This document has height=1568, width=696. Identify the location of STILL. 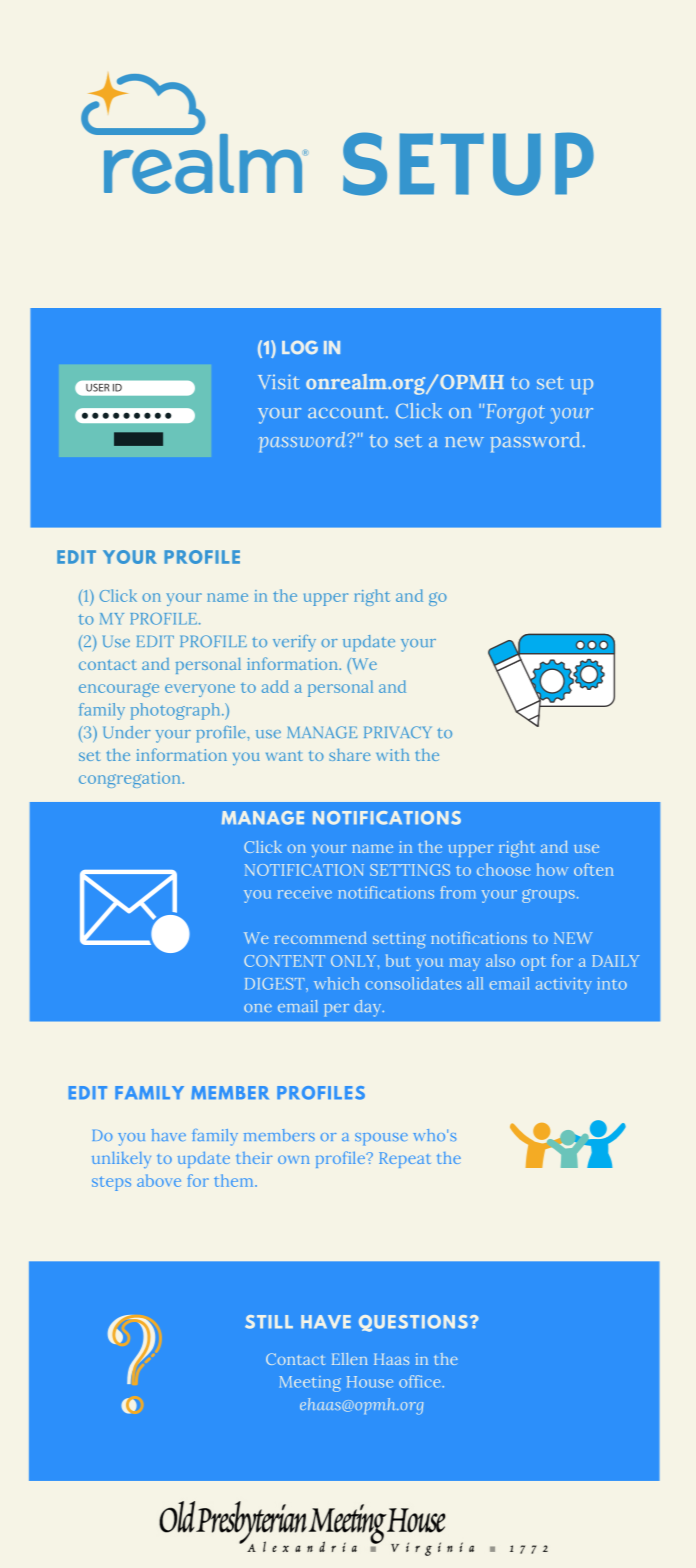
(269, 1322).
